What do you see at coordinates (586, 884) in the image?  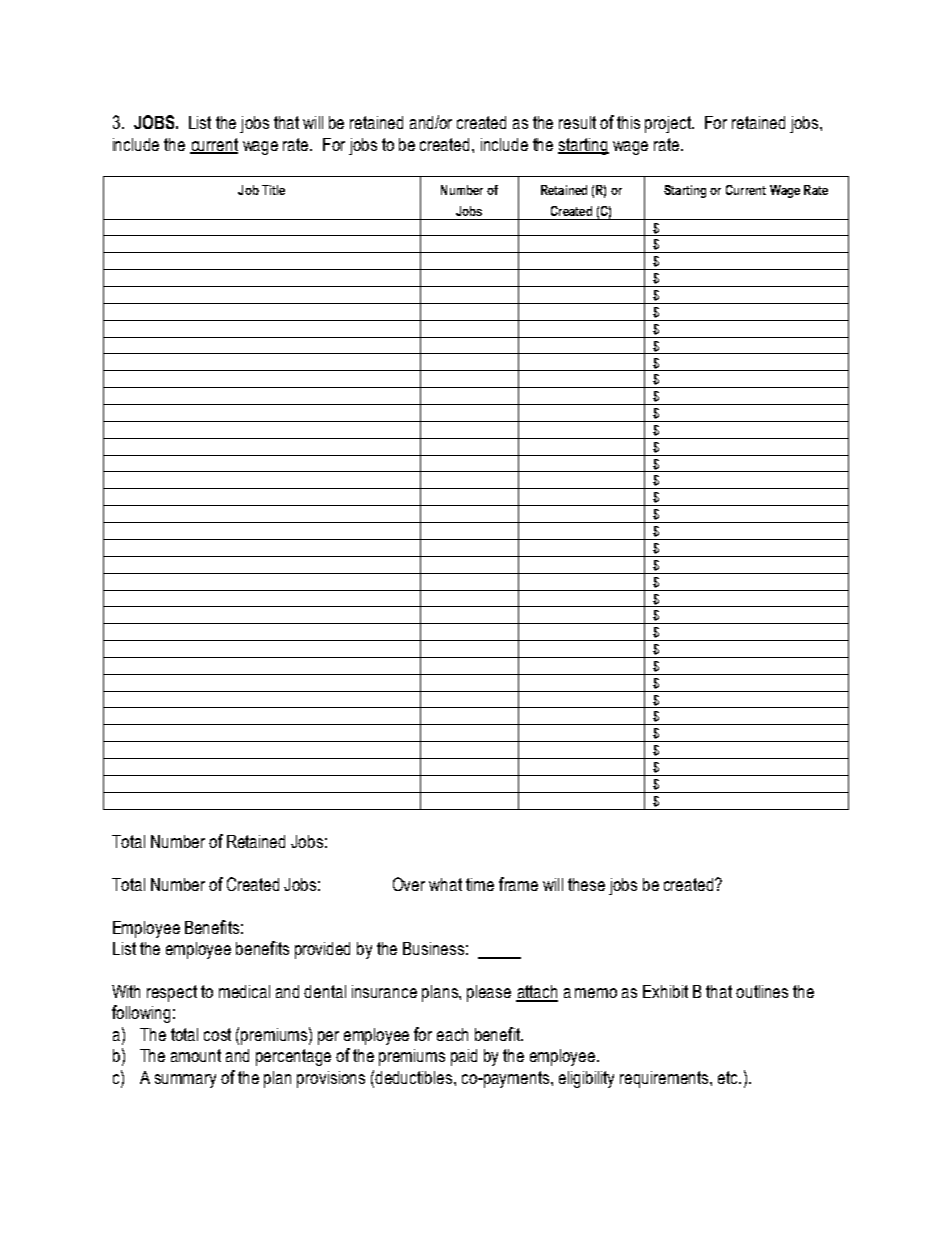 I see `these` at bounding box center [586, 884].
